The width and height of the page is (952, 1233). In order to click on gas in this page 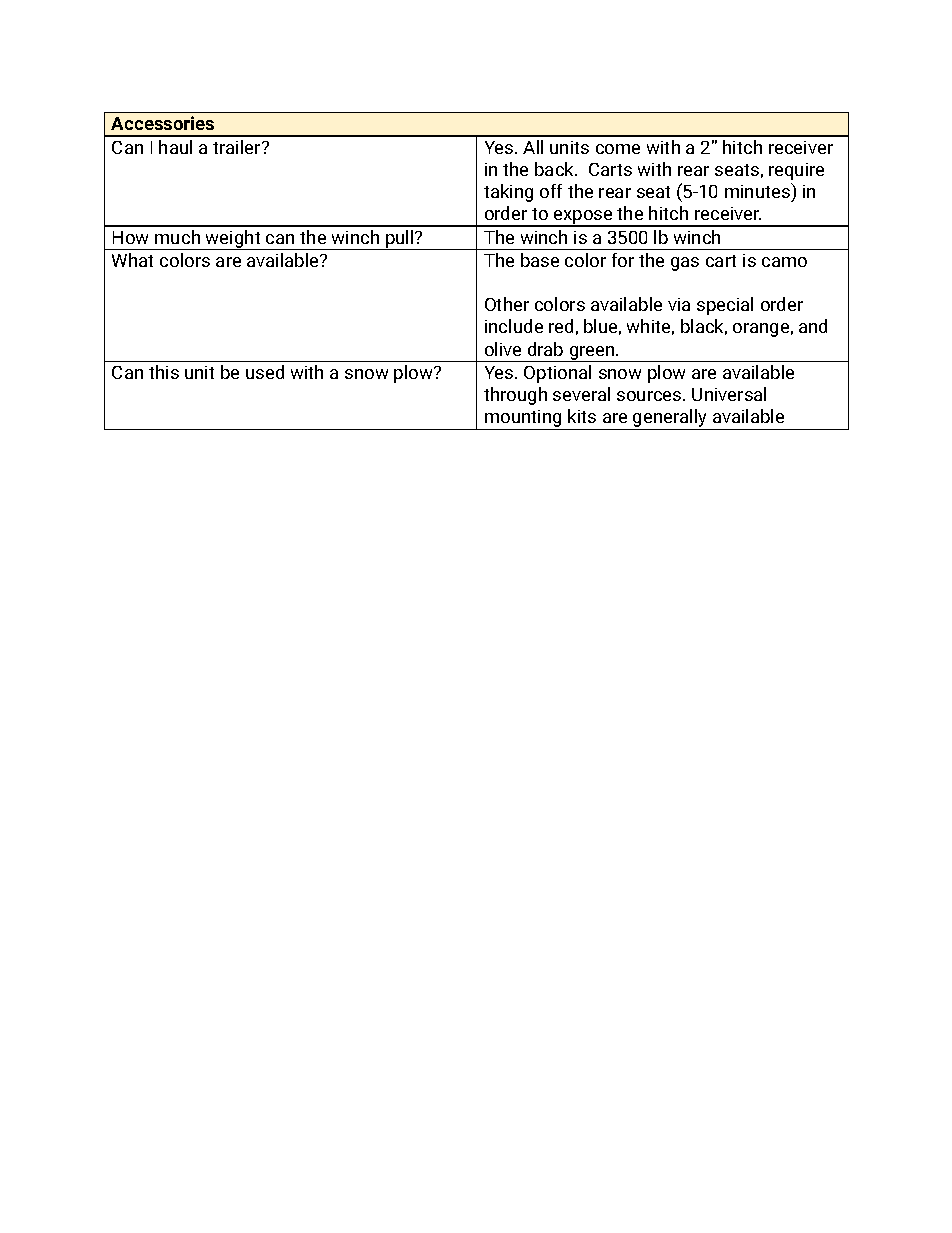, I will do `click(685, 264)`.
